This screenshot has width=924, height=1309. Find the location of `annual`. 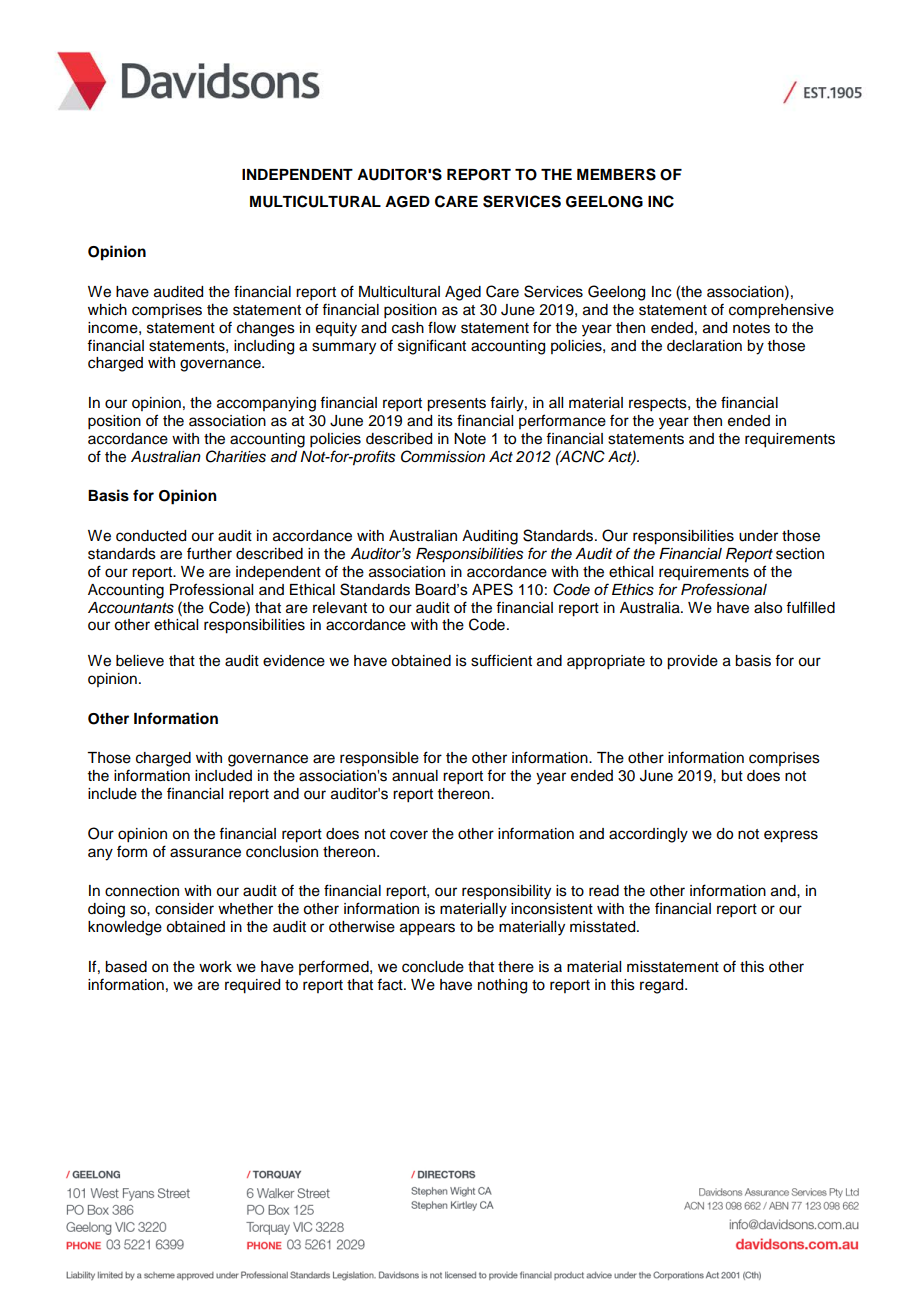

annual is located at coordinates (415, 776).
